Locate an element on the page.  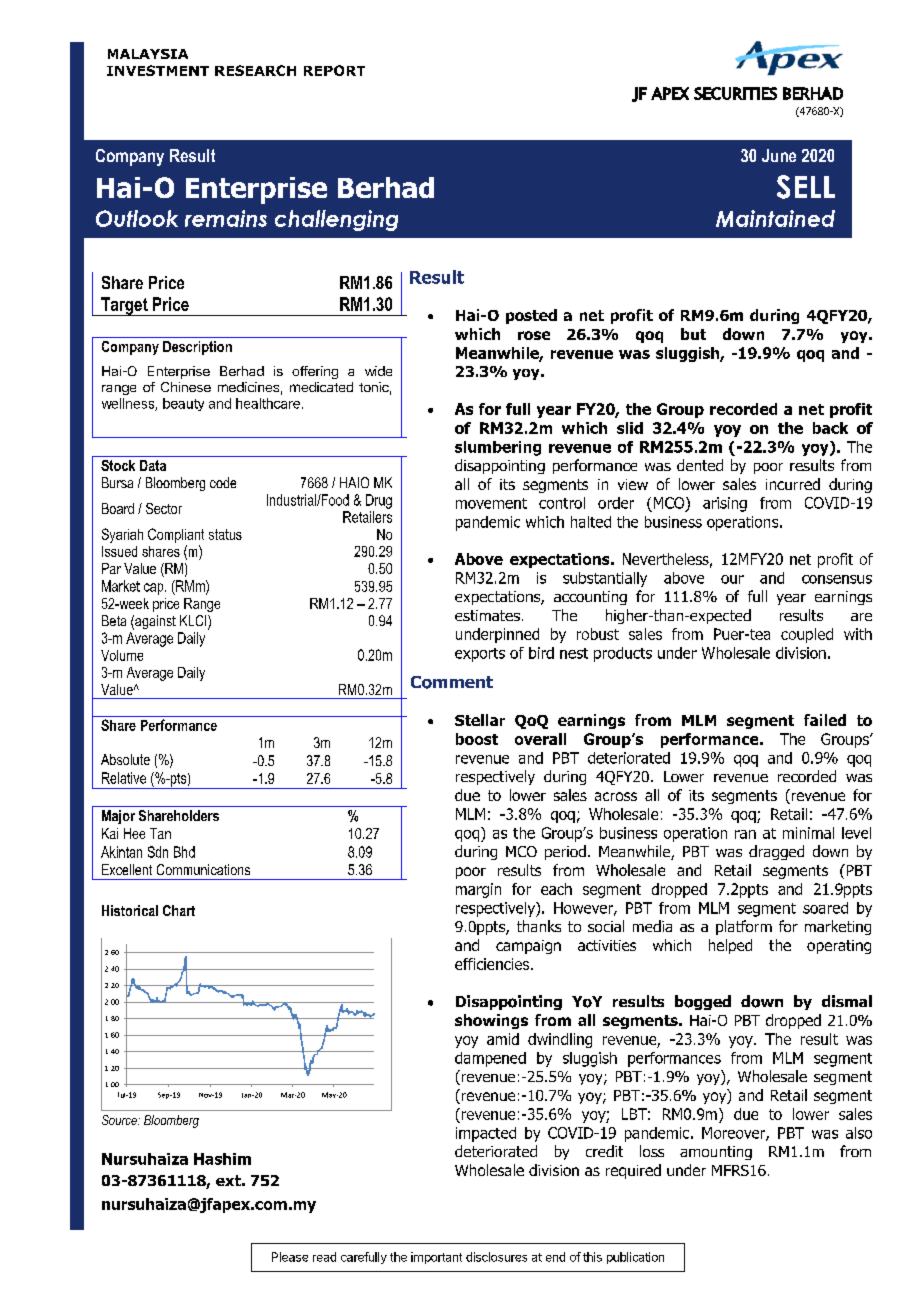
bogged is located at coordinates (703, 1002).
